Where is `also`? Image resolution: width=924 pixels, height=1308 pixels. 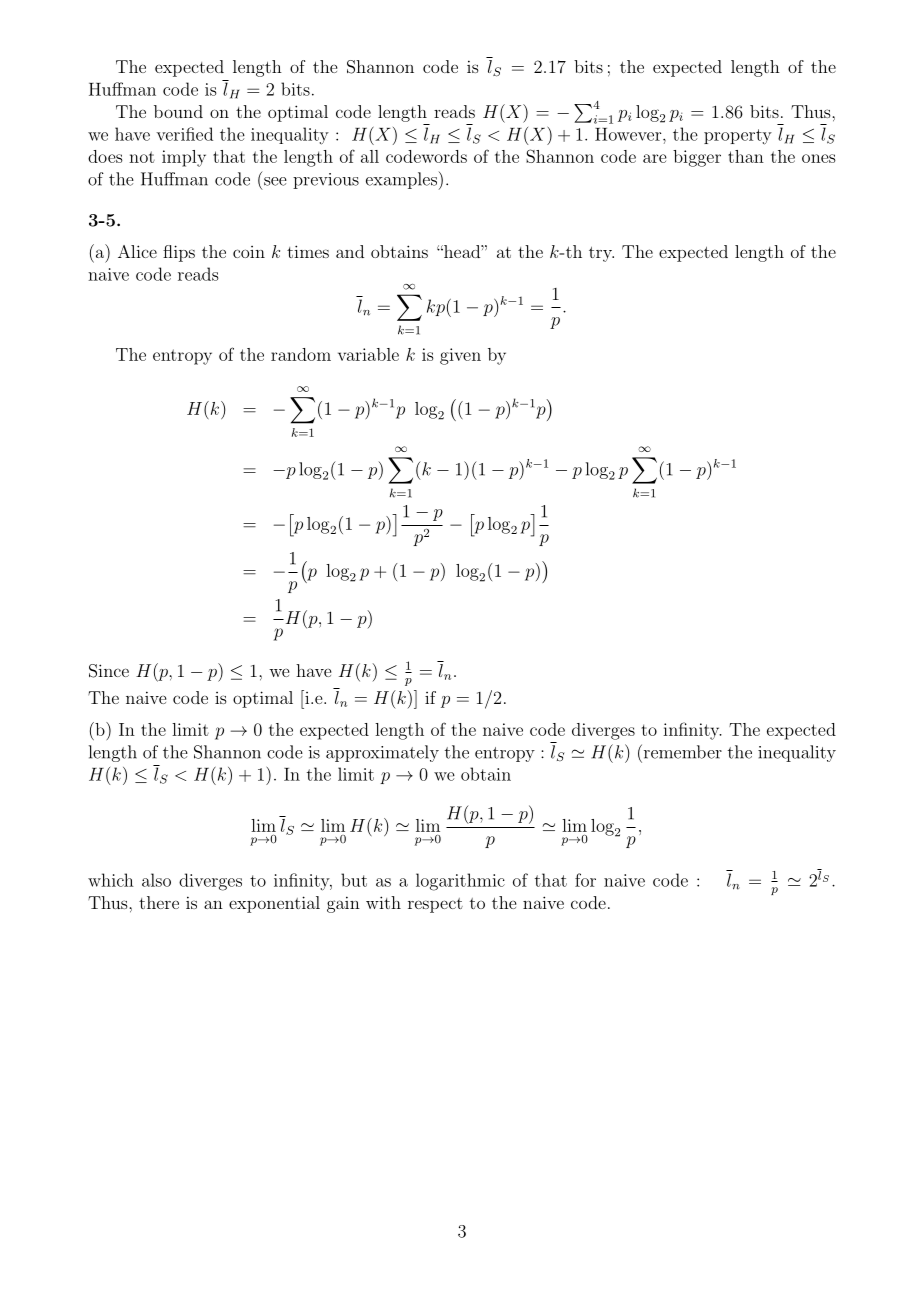
also is located at coordinates (156, 880).
